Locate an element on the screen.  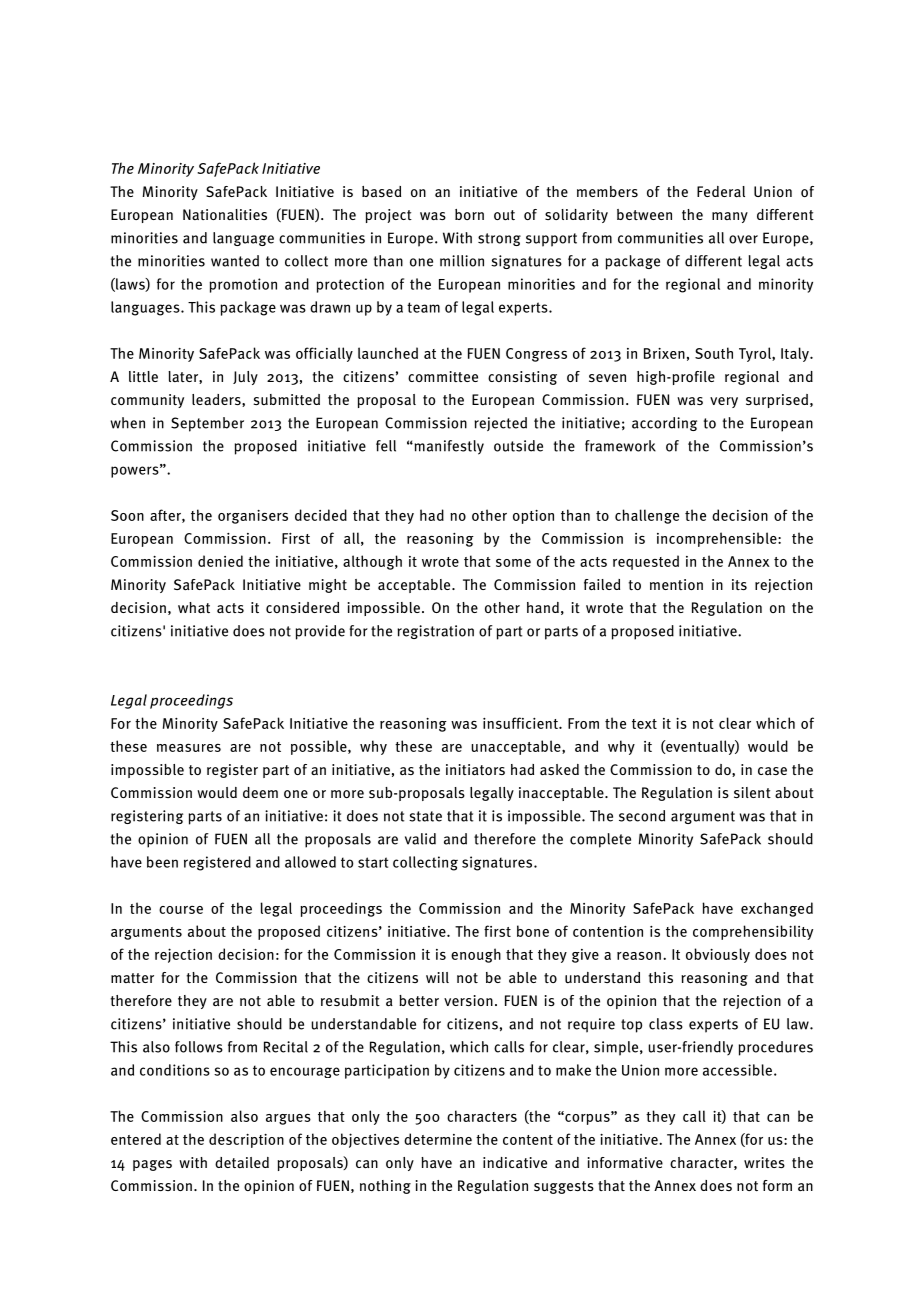
born is located at coordinates (469, 214).
